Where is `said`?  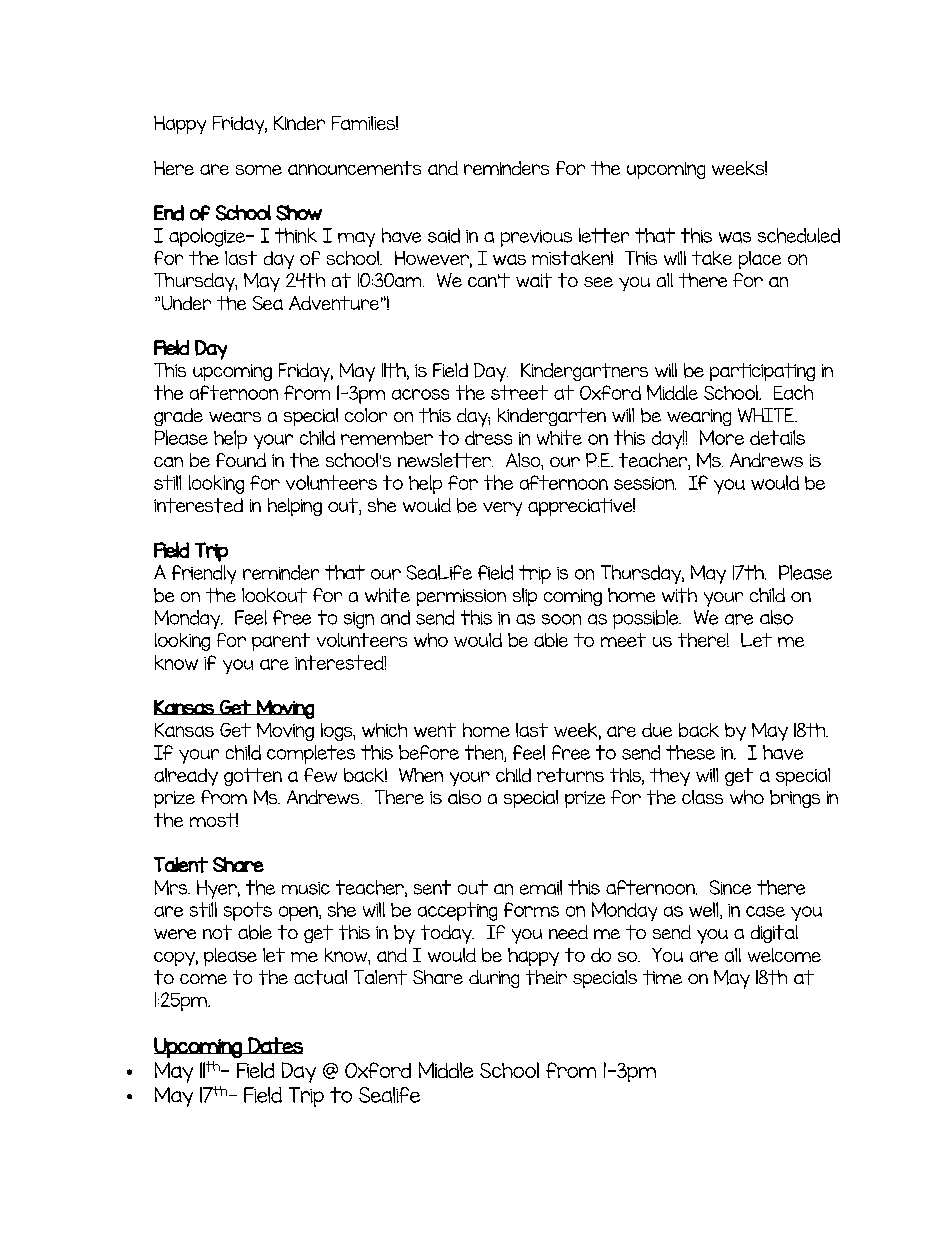
said is located at coordinates (444, 235).
